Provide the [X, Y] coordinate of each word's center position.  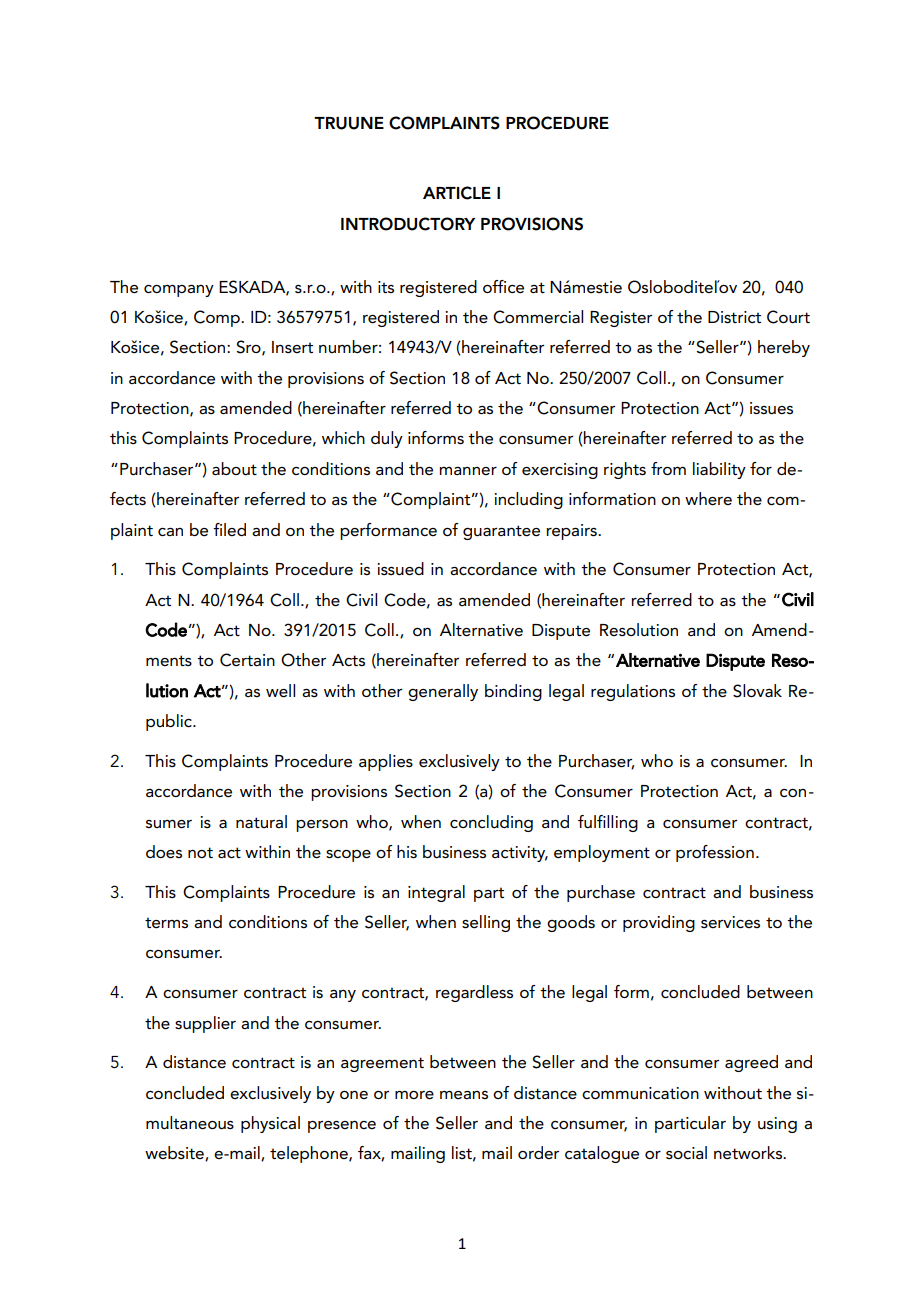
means [464, 1095]
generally [443, 692]
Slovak [757, 691]
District [734, 317]
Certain [247, 660]
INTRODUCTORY [408, 224]
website [175, 1153]
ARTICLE [457, 193]
